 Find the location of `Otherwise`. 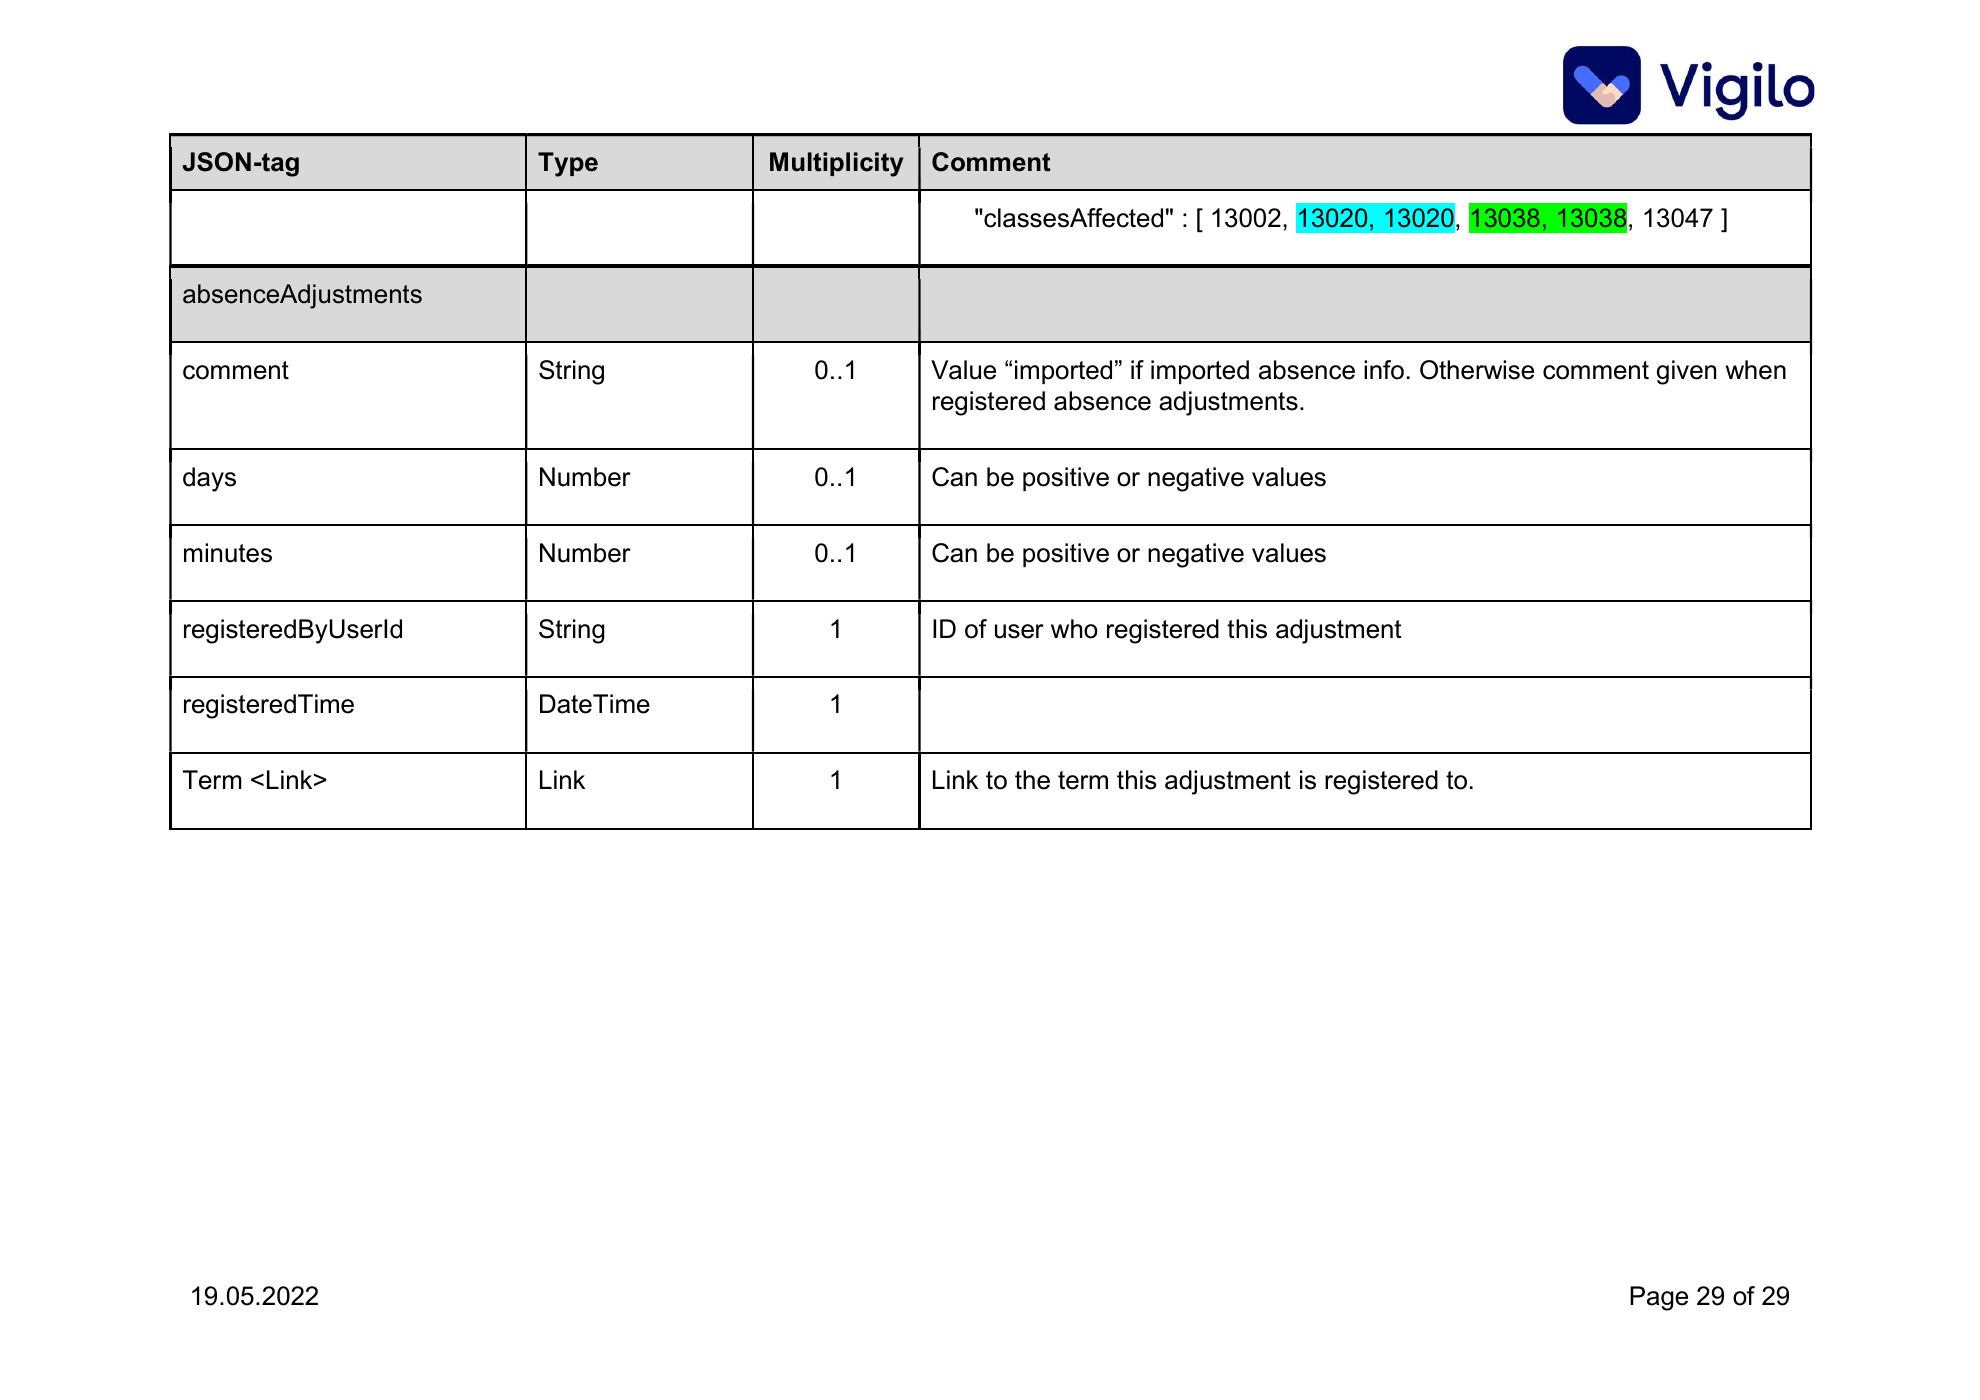

Otherwise is located at coordinates (1477, 370).
